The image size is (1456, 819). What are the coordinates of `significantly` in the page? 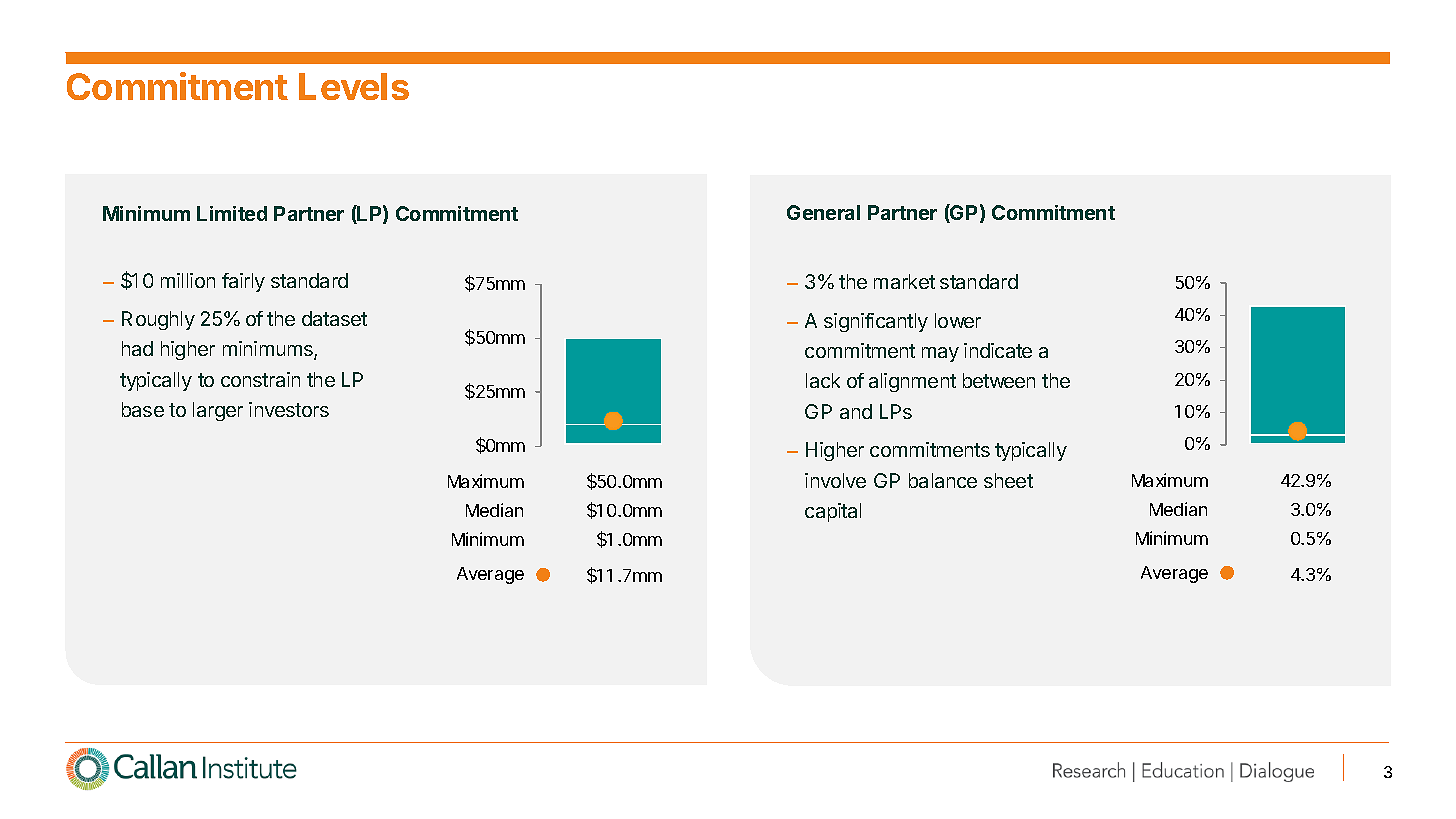 It's located at (876, 322).
